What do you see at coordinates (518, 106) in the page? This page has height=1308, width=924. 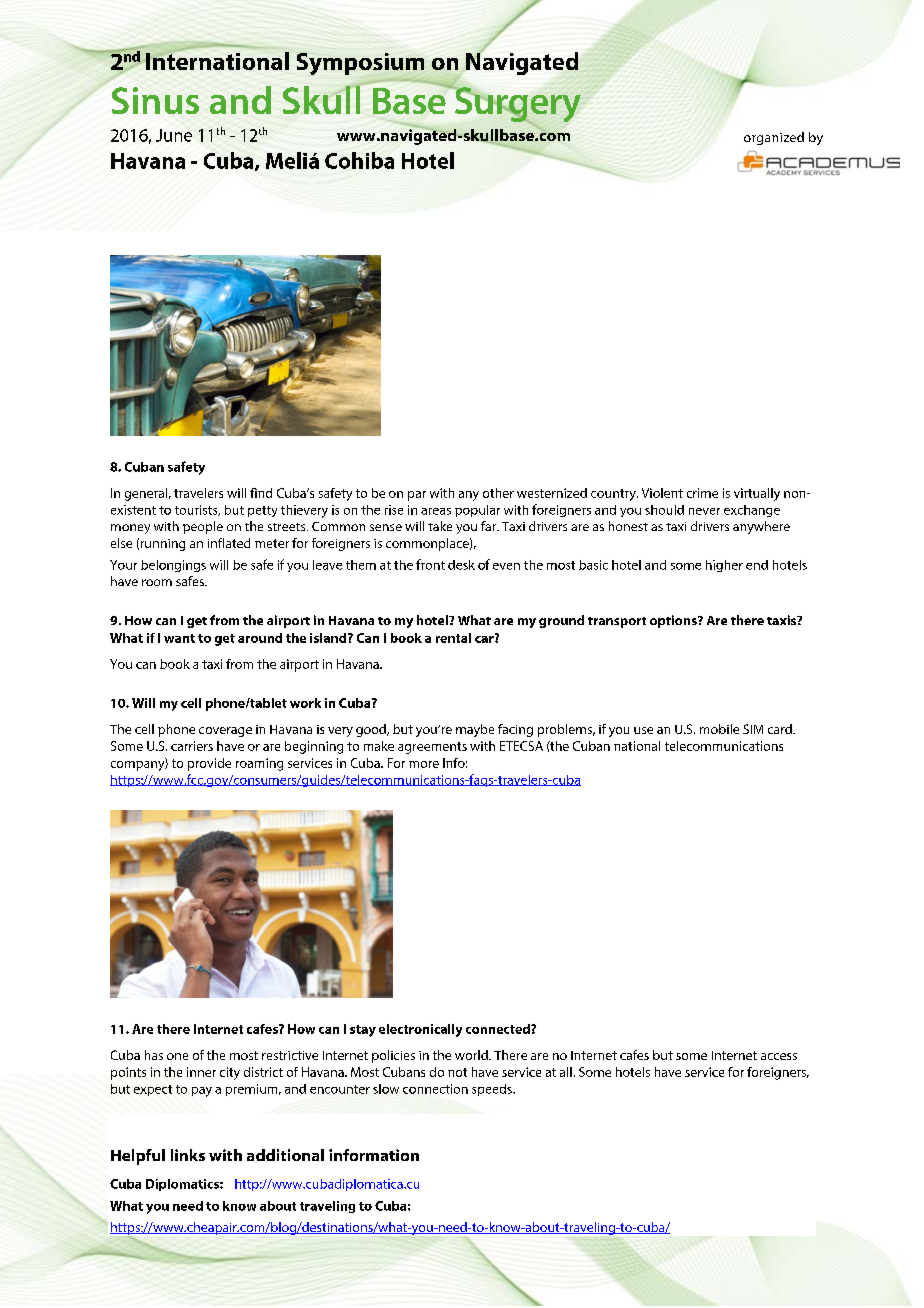 I see `Surgery` at bounding box center [518, 106].
